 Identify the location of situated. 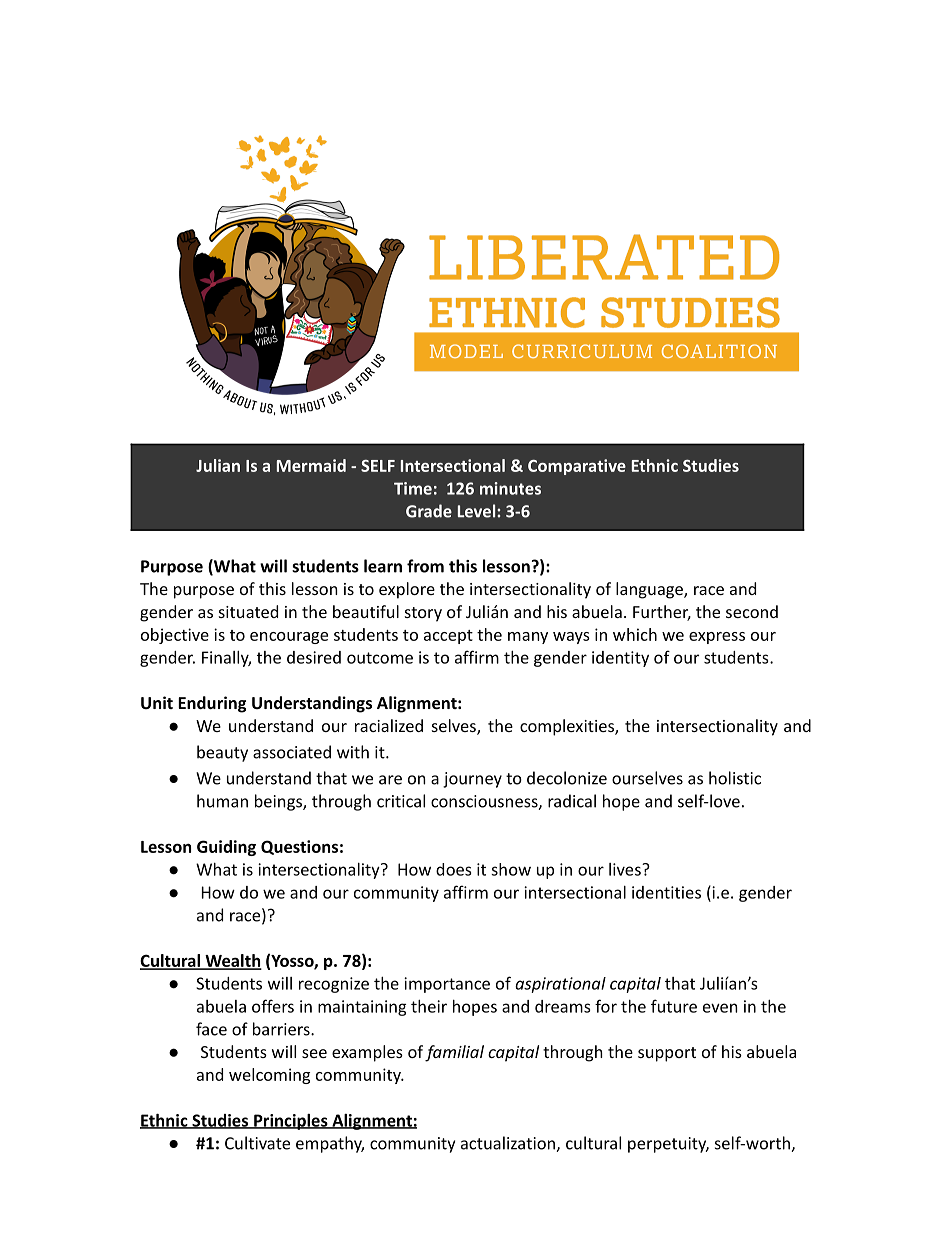
(248, 611).
